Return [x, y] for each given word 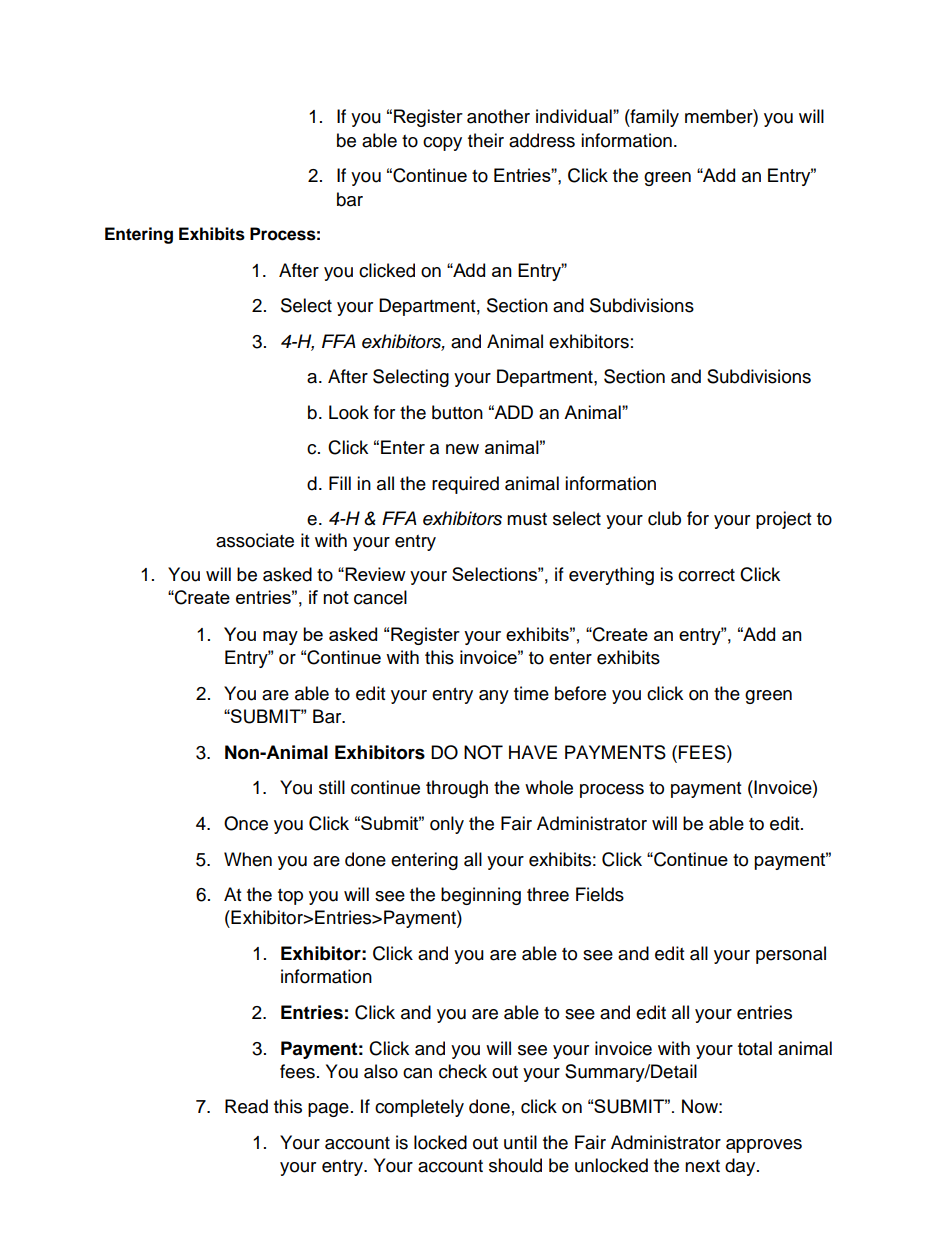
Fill [340, 483]
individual [575, 116]
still [332, 787]
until [520, 1142]
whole [549, 787]
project [783, 520]
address [542, 140]
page [328, 1110]
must [527, 519]
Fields [600, 894]
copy [442, 144]
